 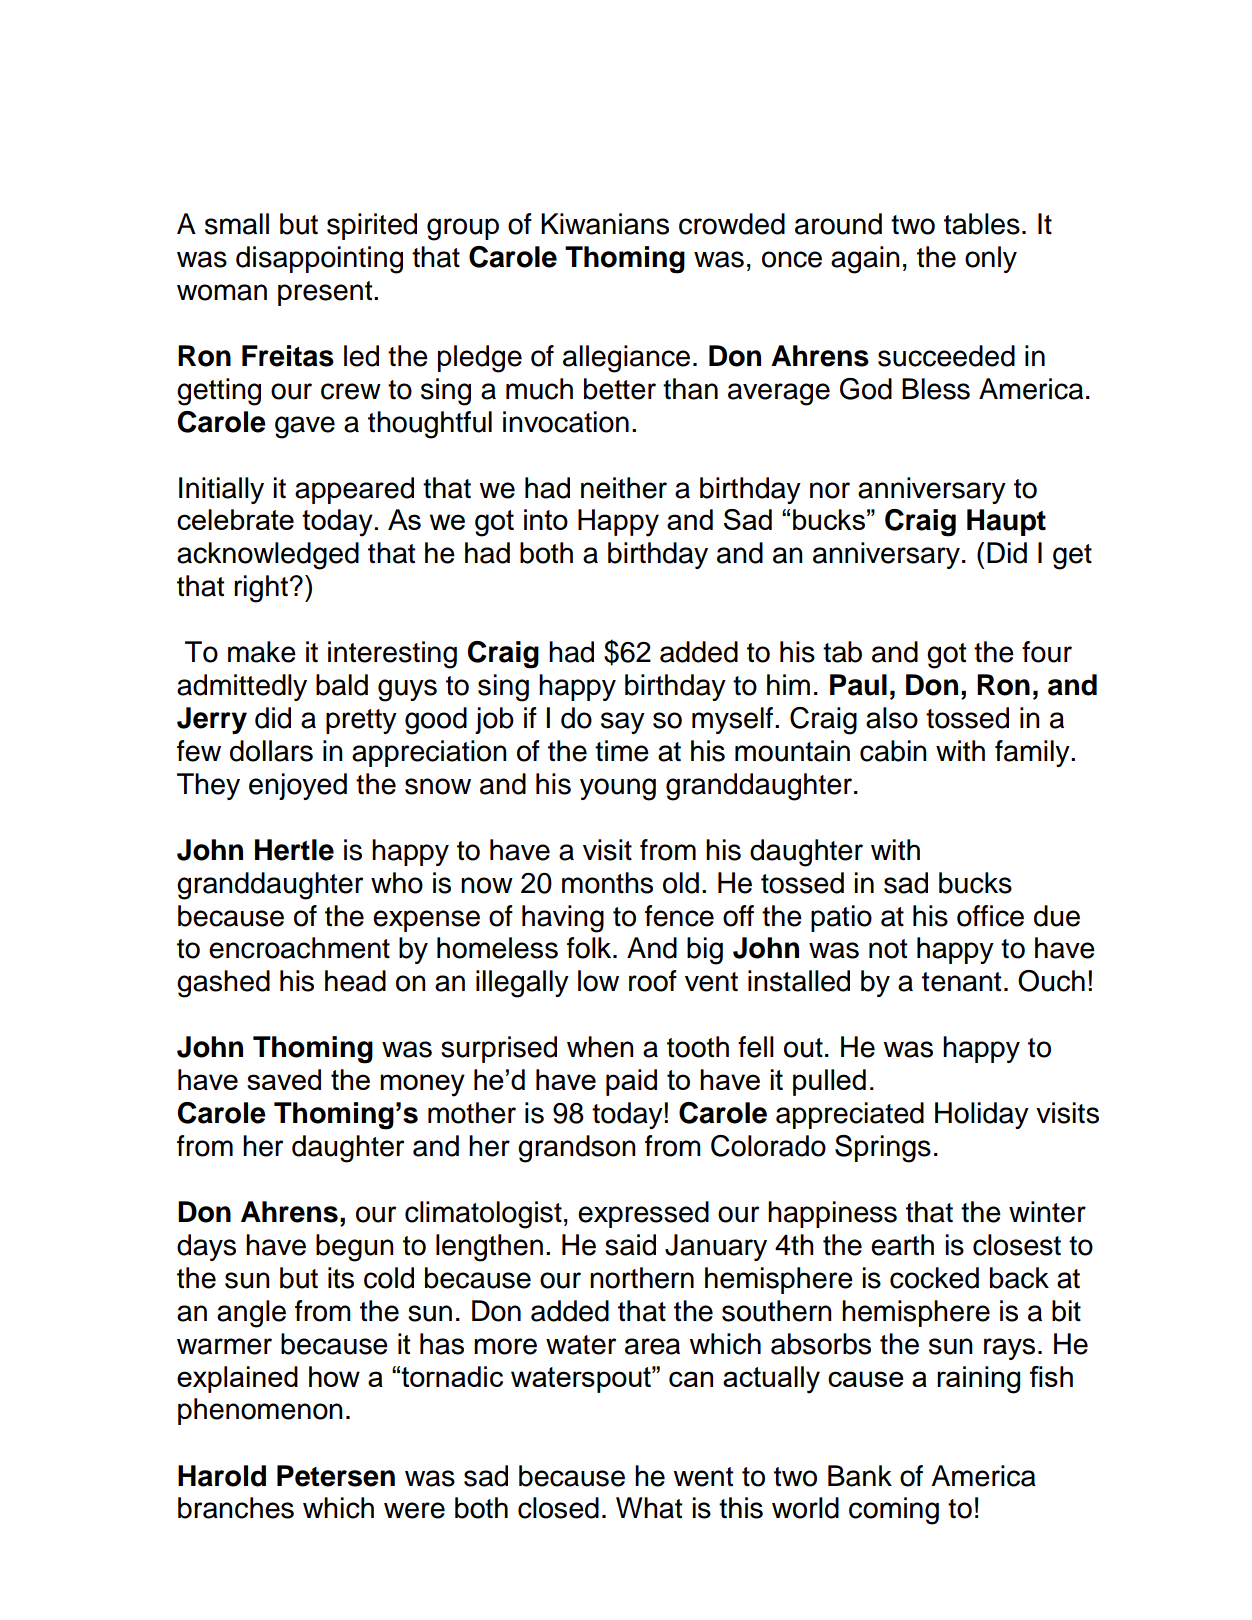 What do you see at coordinates (397, 883) in the screenshot?
I see `who` at bounding box center [397, 883].
